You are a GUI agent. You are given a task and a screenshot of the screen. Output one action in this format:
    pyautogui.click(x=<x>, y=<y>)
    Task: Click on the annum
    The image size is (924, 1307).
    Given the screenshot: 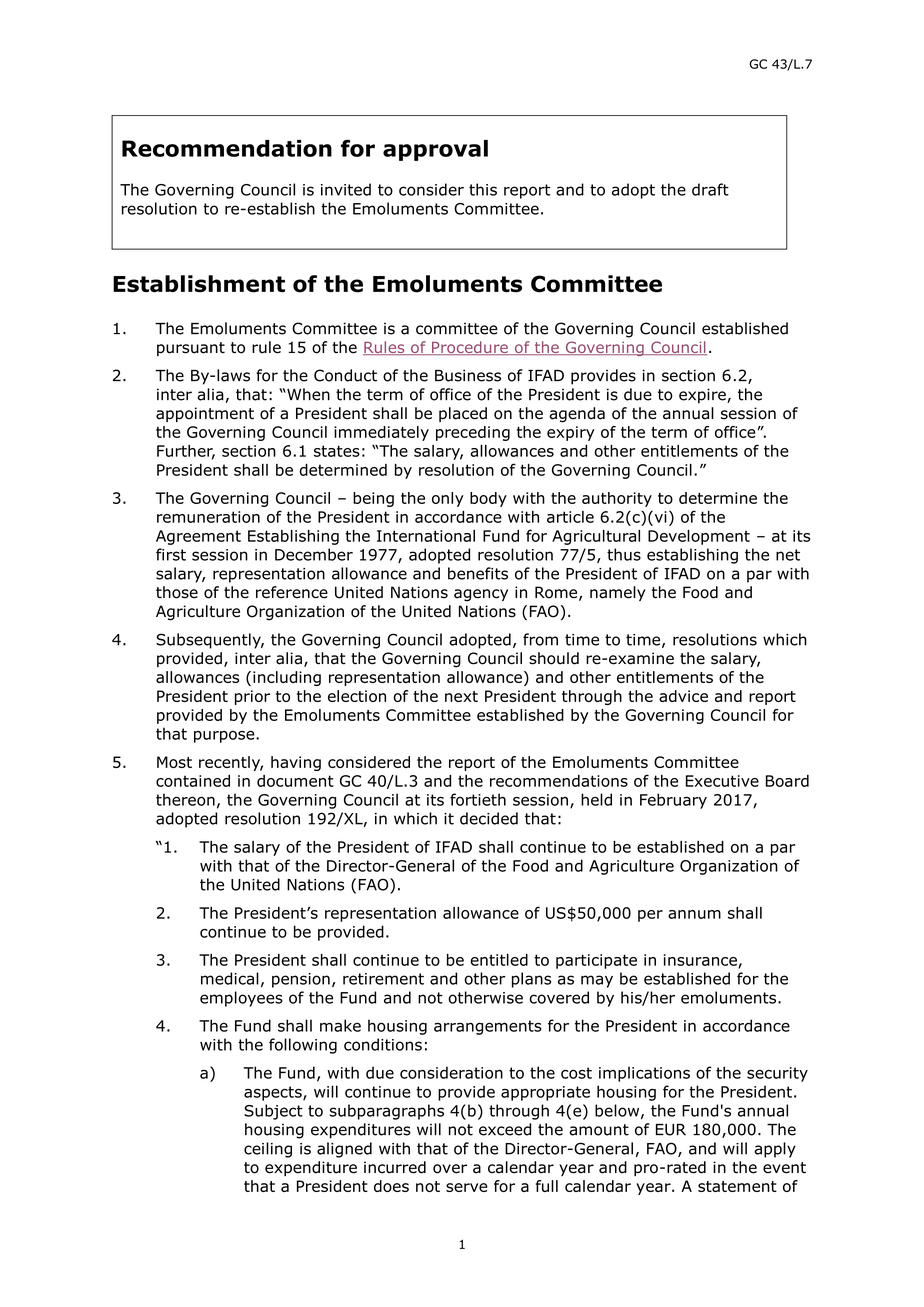 What is the action you would take?
    pyautogui.click(x=694, y=914)
